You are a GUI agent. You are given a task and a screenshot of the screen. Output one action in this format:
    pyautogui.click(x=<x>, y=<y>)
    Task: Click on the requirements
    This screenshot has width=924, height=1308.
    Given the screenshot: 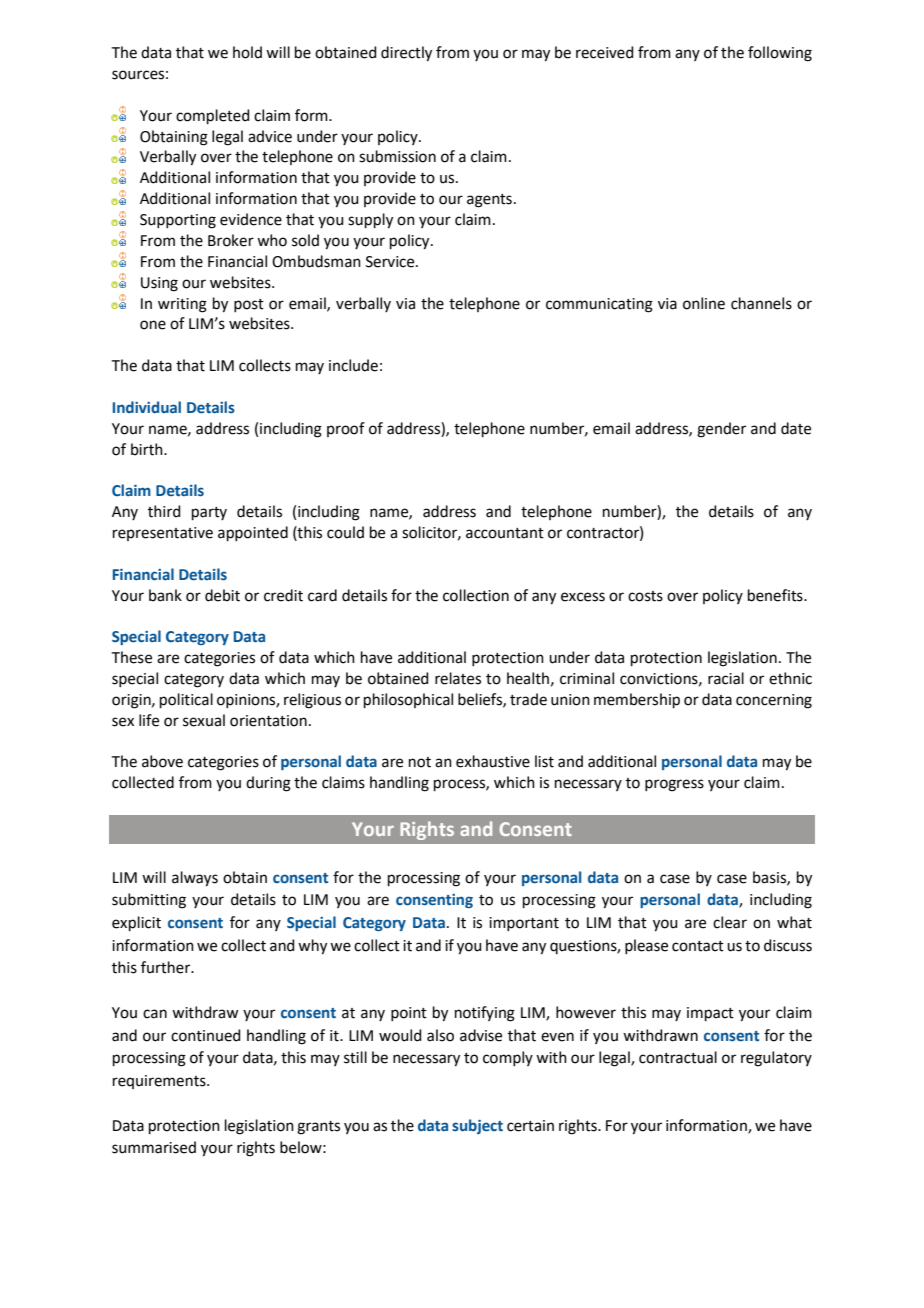 What is the action you would take?
    pyautogui.click(x=160, y=1082)
